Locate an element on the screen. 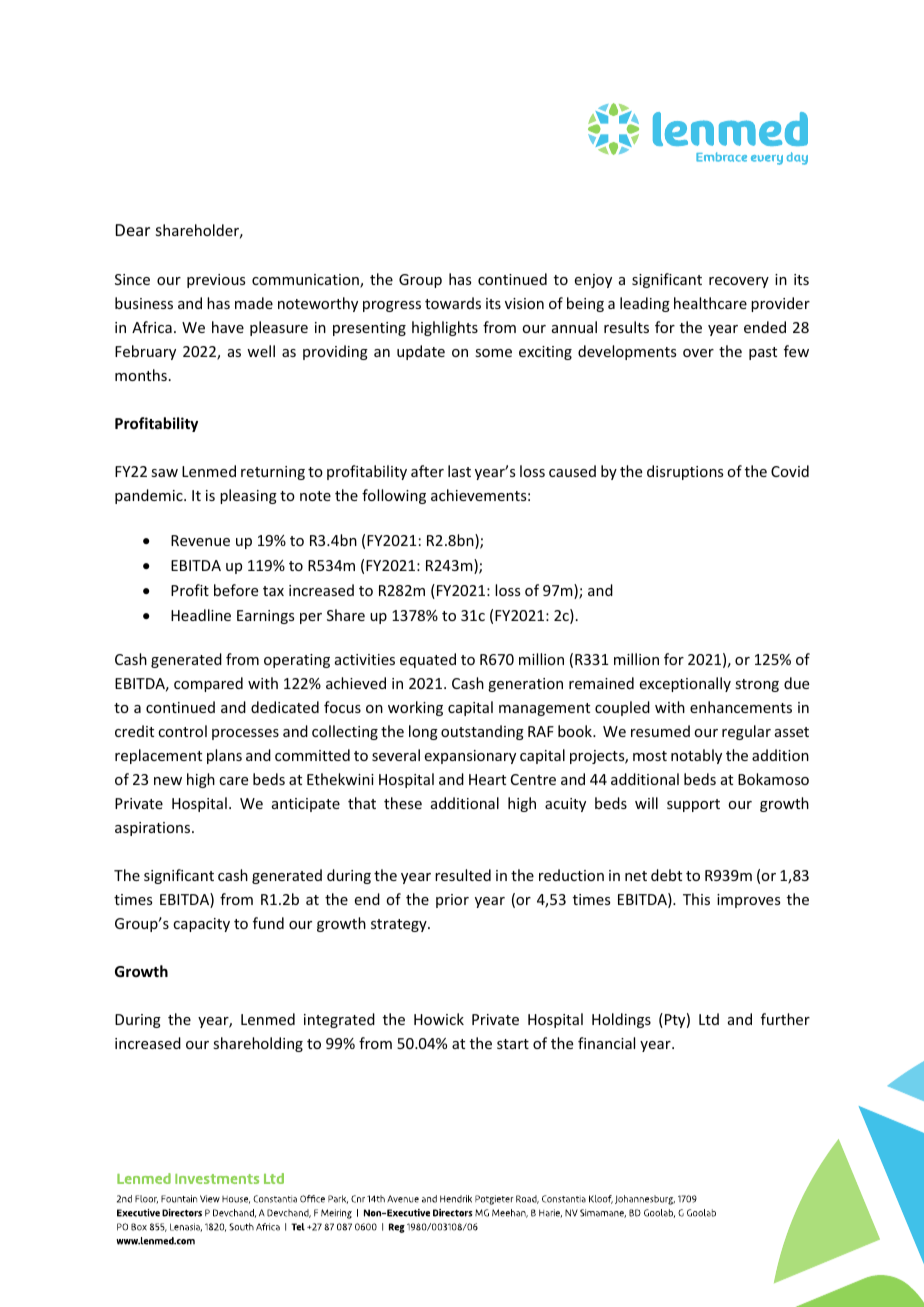 Image resolution: width=924 pixels, height=1307 pixels. support is located at coordinates (693, 805).
